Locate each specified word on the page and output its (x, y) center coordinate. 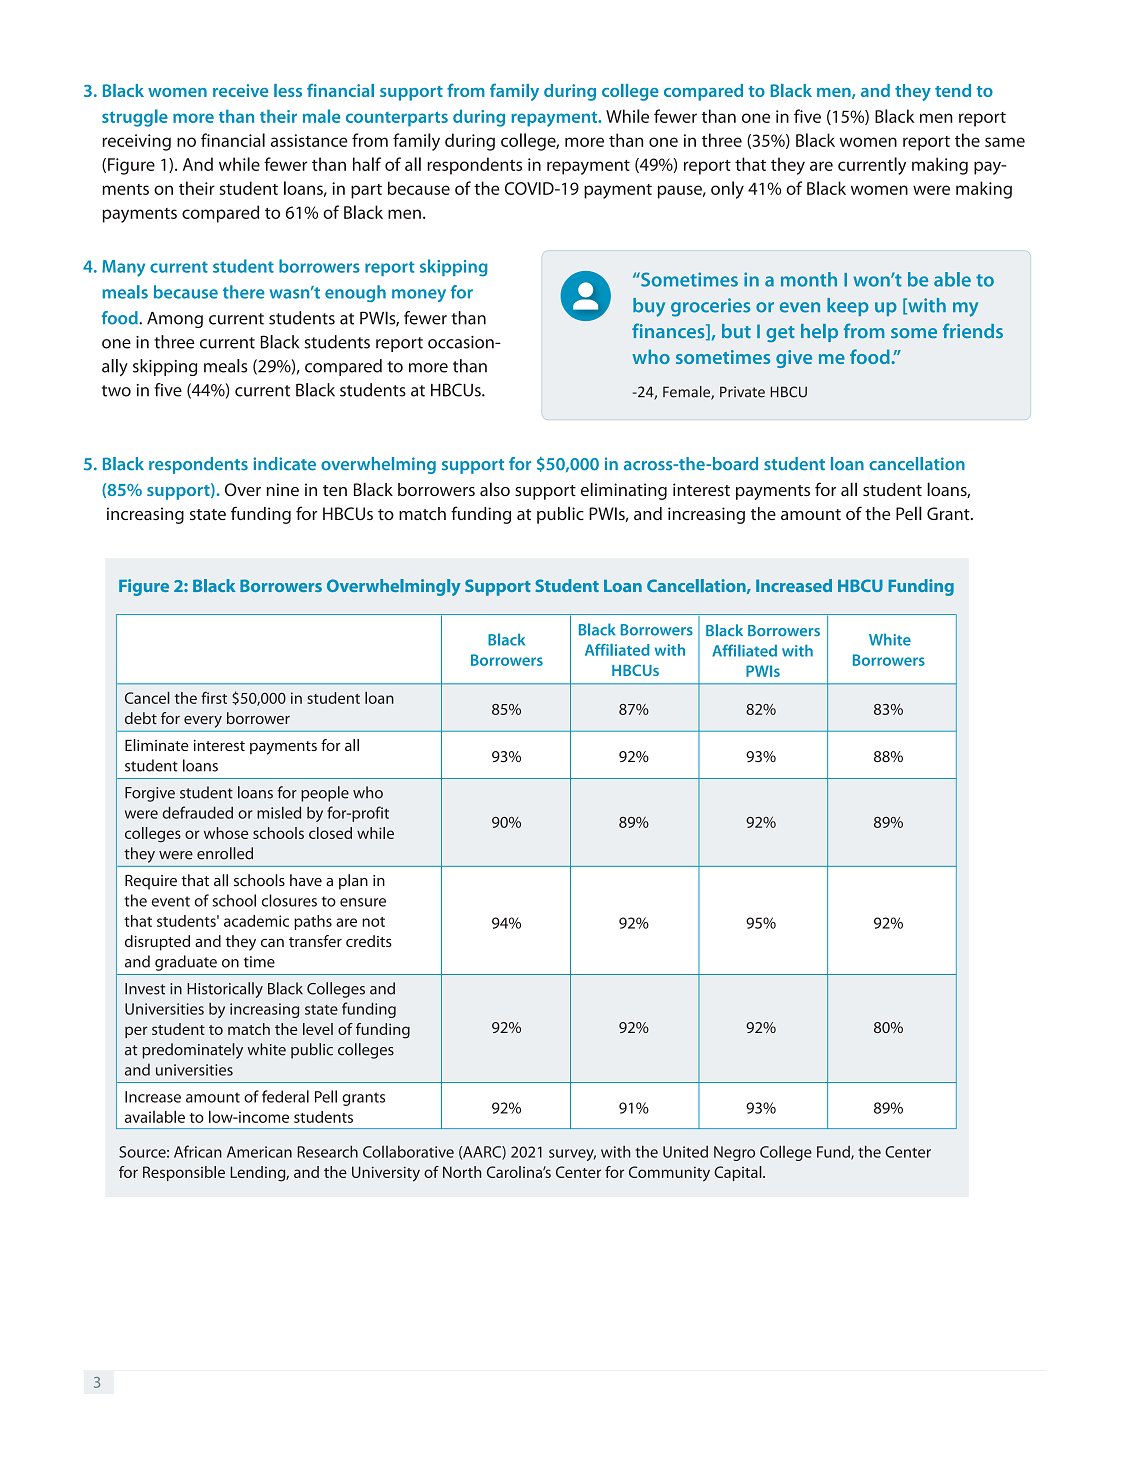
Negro (734, 1153)
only (727, 190)
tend (953, 90)
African (198, 1151)
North (462, 1172)
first (214, 697)
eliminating (624, 491)
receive (240, 90)
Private (742, 392)
